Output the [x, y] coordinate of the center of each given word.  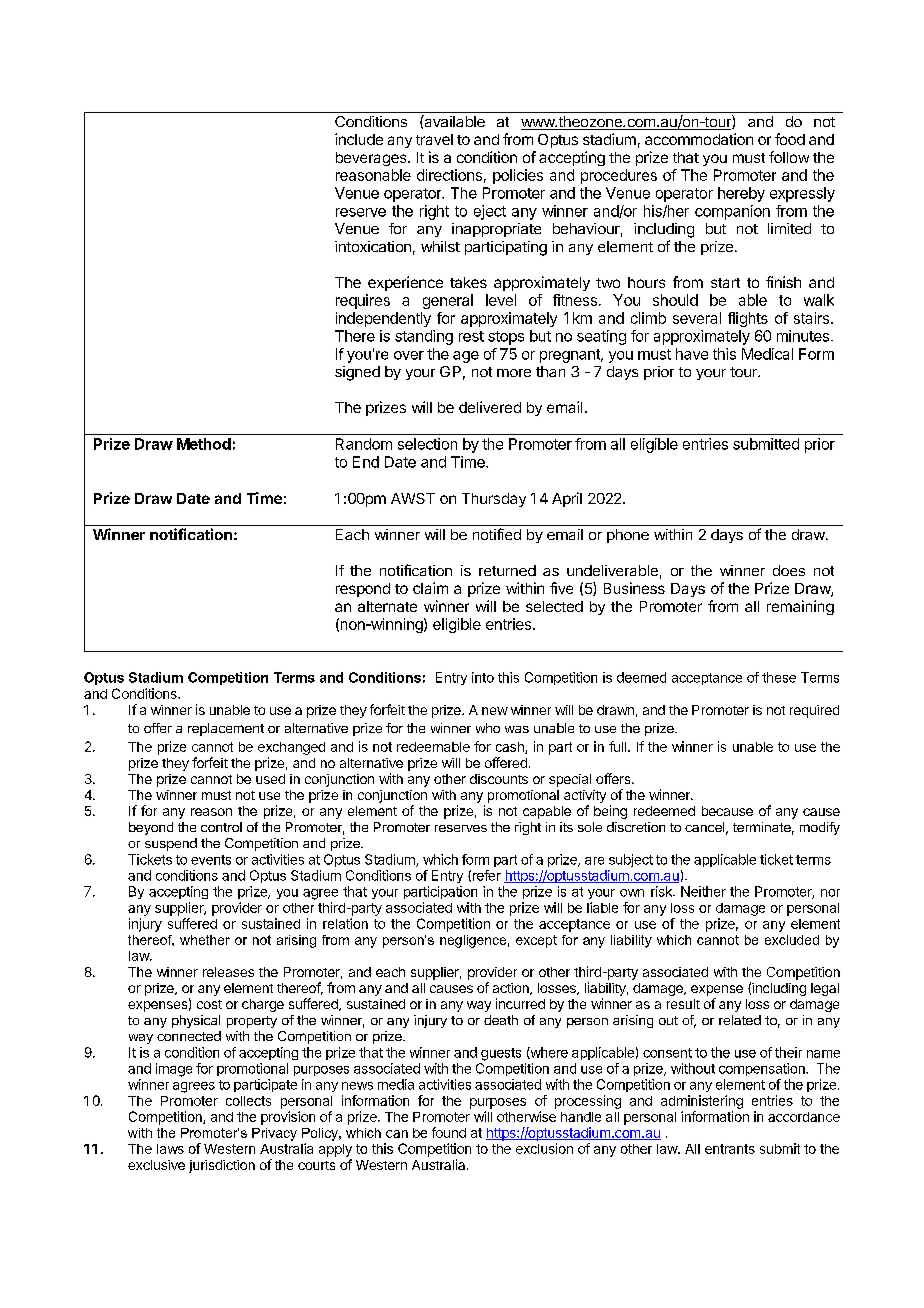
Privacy [274, 1134]
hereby [741, 194]
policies [518, 176]
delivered [490, 407]
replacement [226, 729]
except [536, 941]
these [779, 677]
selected [554, 606]
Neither [703, 891]
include [359, 139]
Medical [767, 354]
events [211, 860]
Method [204, 444]
